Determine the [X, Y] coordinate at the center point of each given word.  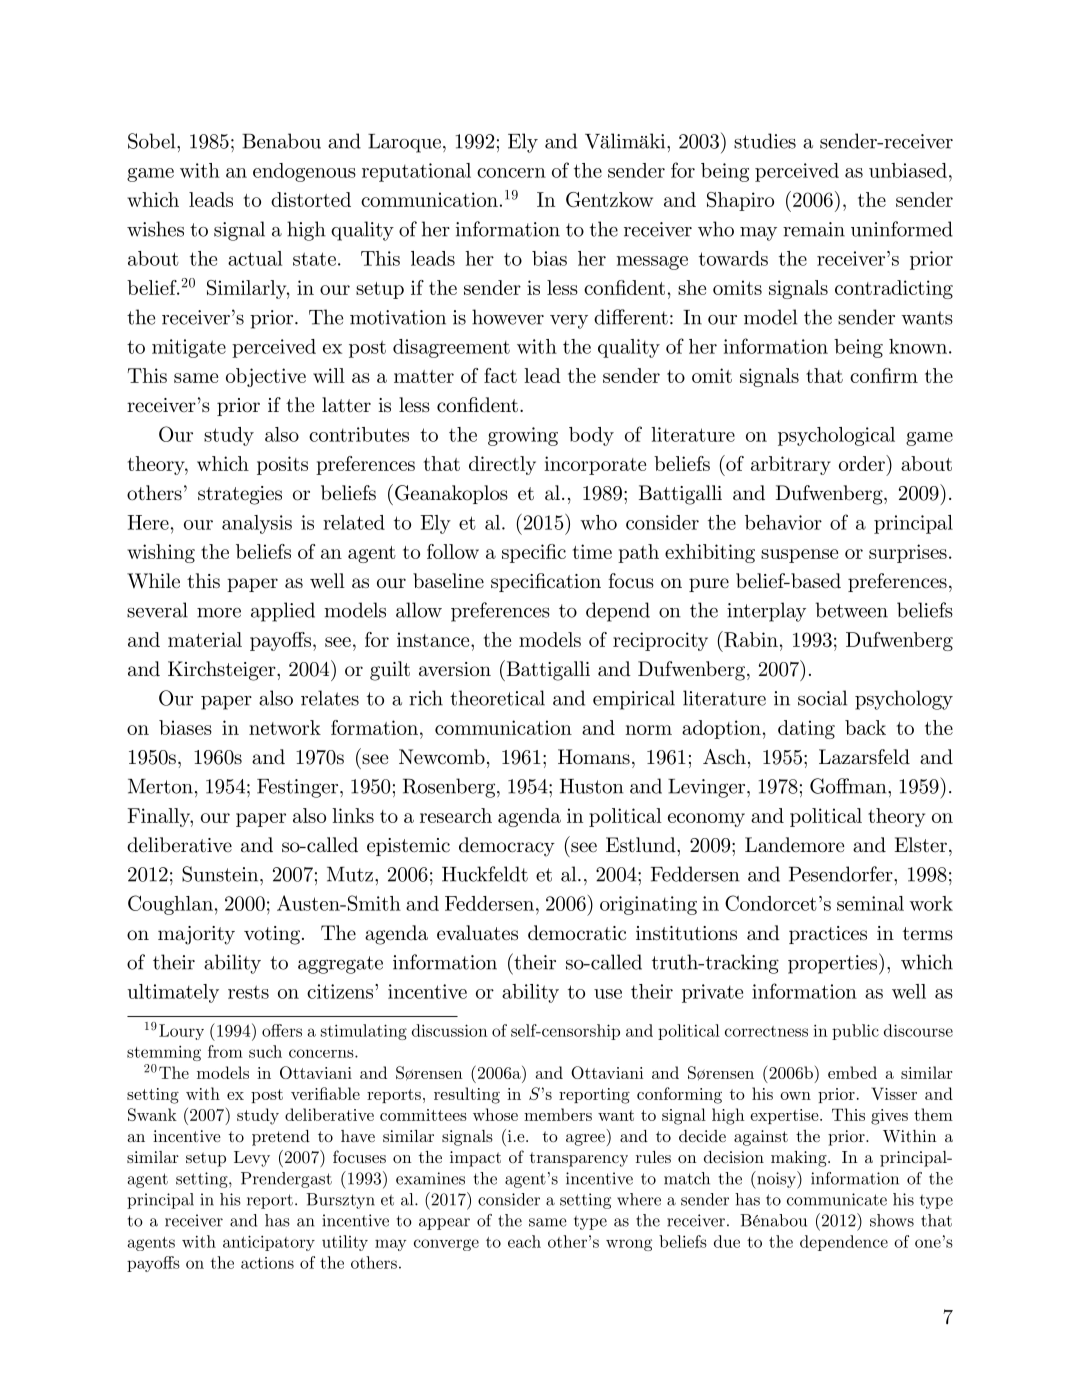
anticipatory [269, 1243]
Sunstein [221, 874]
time [592, 551]
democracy [507, 847]
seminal [870, 903]
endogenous [304, 172]
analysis [257, 524]
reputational [416, 172]
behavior [783, 522]
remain [814, 229]
